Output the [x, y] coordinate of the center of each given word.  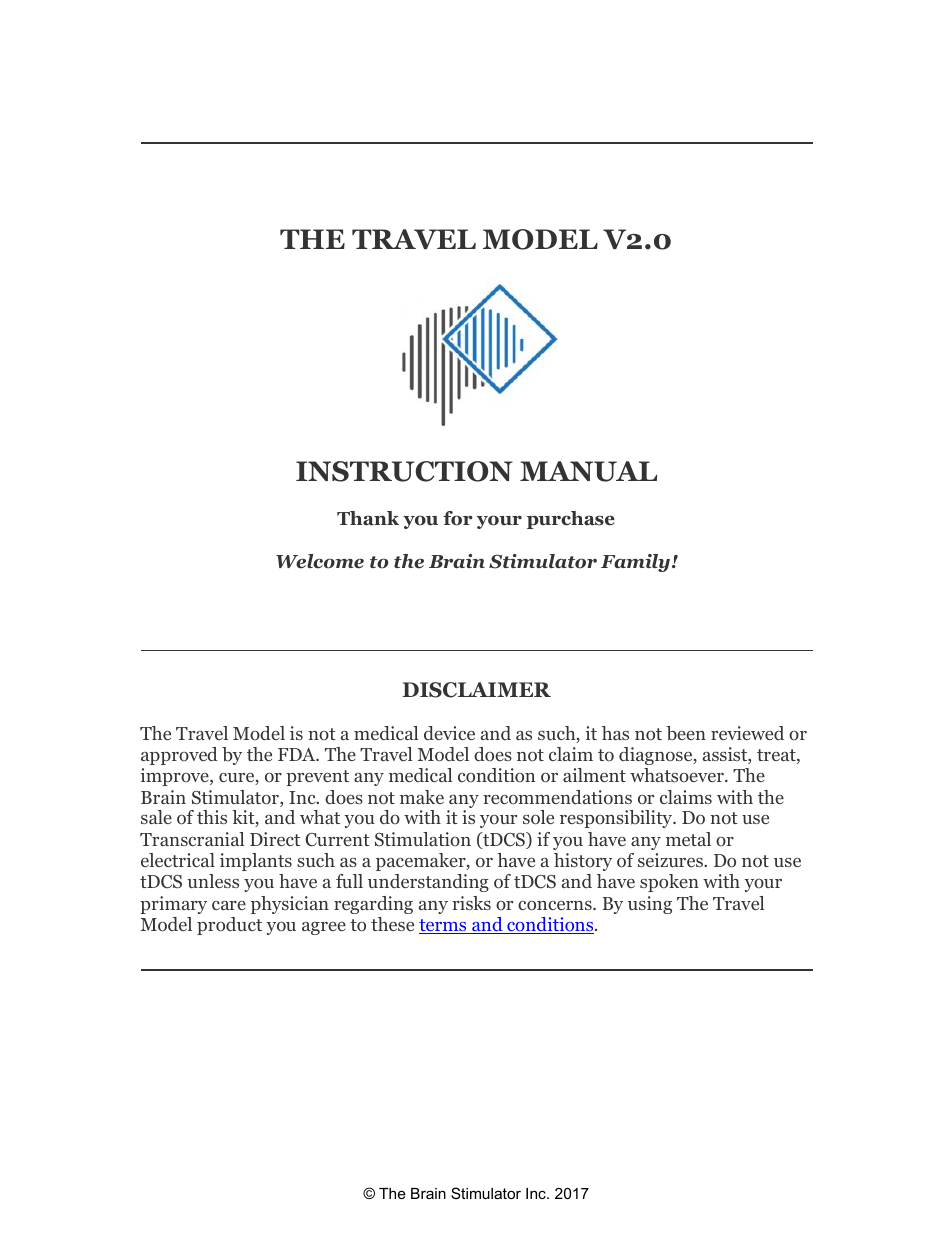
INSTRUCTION [404, 471]
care [229, 905]
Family [637, 563]
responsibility [617, 819]
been [686, 733]
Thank [368, 518]
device [449, 733]
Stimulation [423, 839]
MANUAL [588, 471]
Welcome [320, 561]
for [458, 518]
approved [179, 756]
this [212, 817]
